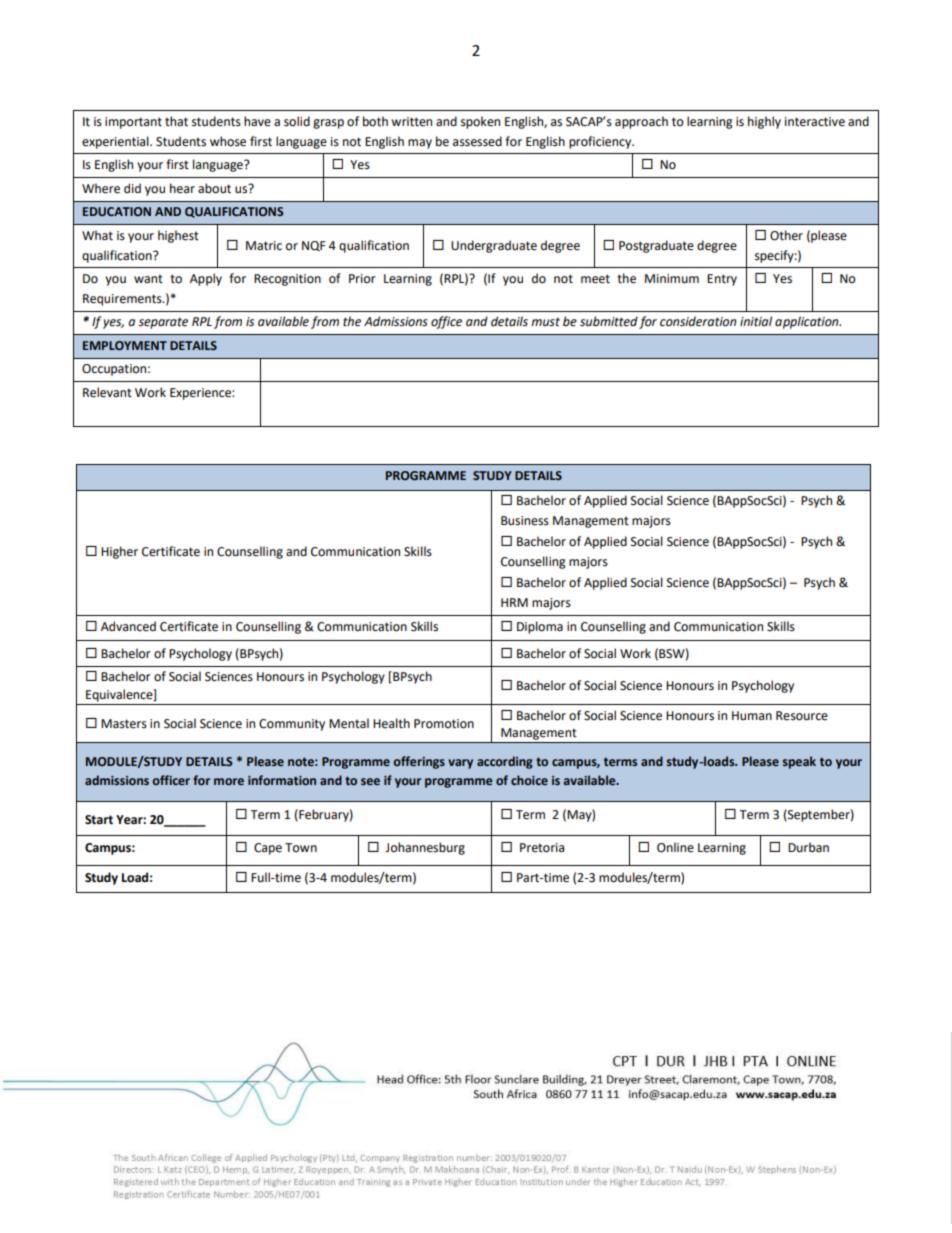 The height and width of the screenshot is (1233, 952). What do you see at coordinates (764, 122) in the screenshot?
I see `highly` at bounding box center [764, 122].
